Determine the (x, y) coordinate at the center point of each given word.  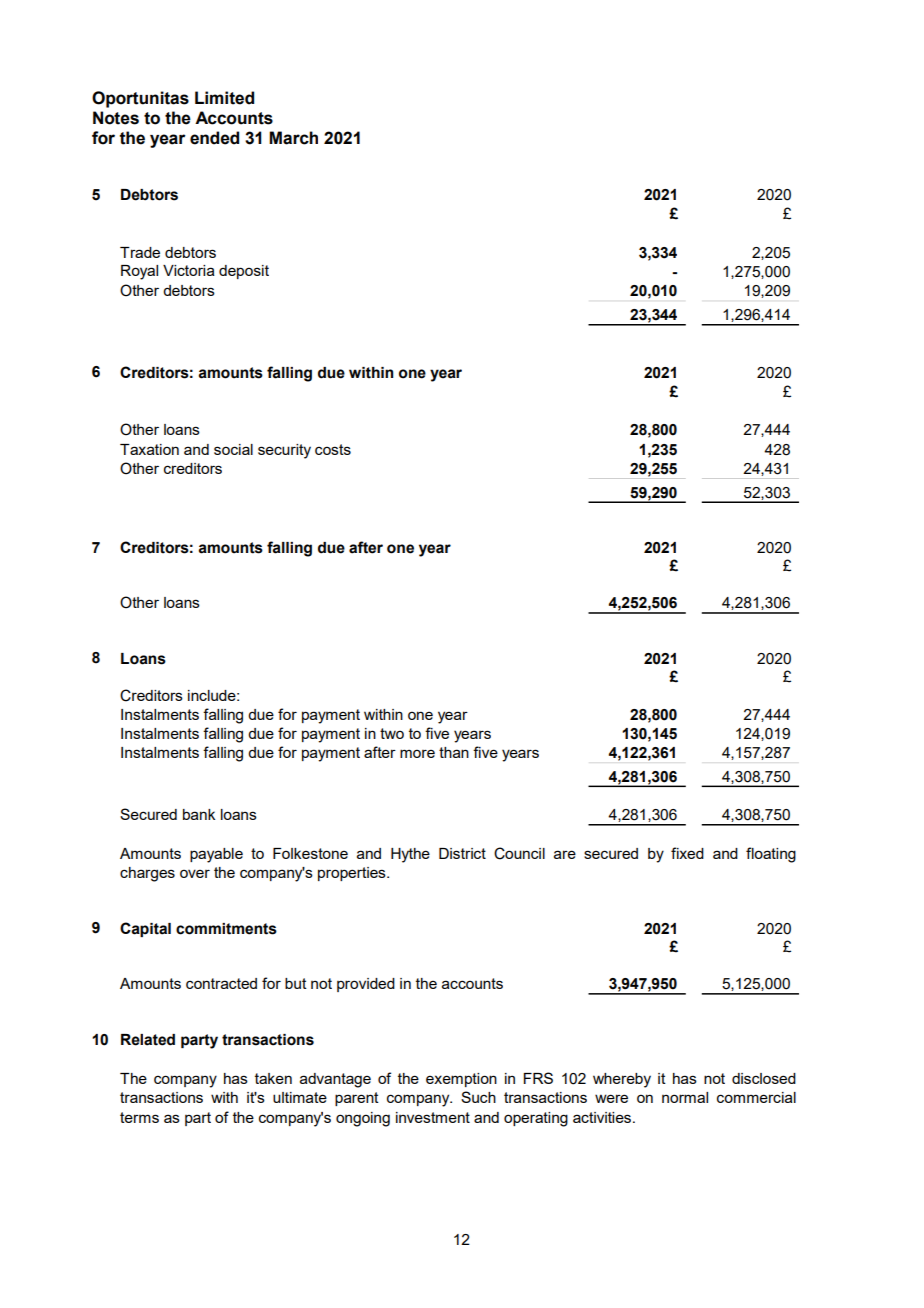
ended (214, 138)
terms (139, 1117)
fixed (687, 853)
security (284, 451)
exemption (461, 1080)
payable (216, 855)
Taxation (149, 449)
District (462, 853)
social (233, 449)
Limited (224, 98)
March (293, 138)
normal (685, 1097)
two (392, 733)
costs (333, 449)
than (454, 752)
